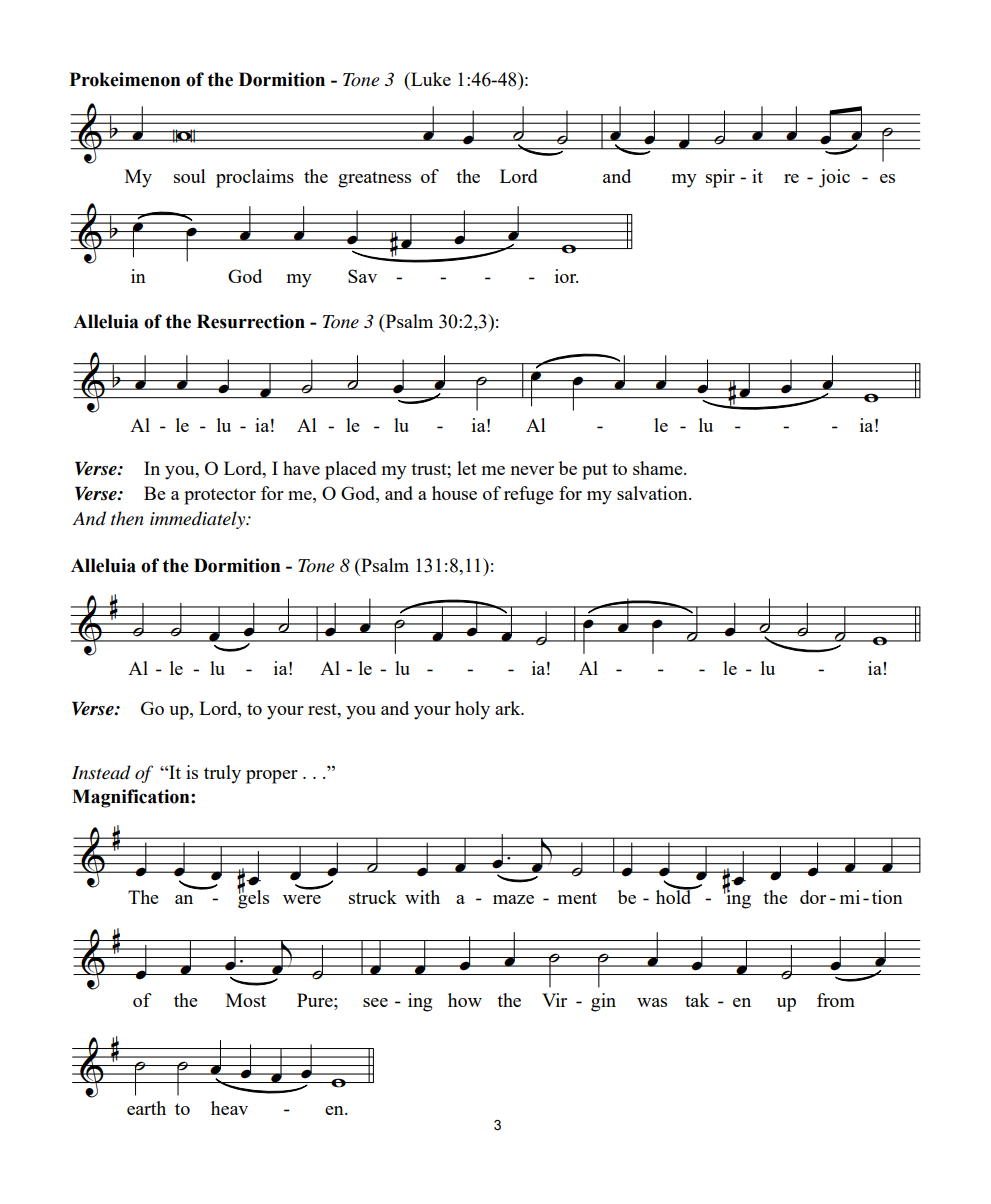  Describe the element at coordinates (430, 79) in the document. I see `Luke` at that location.
